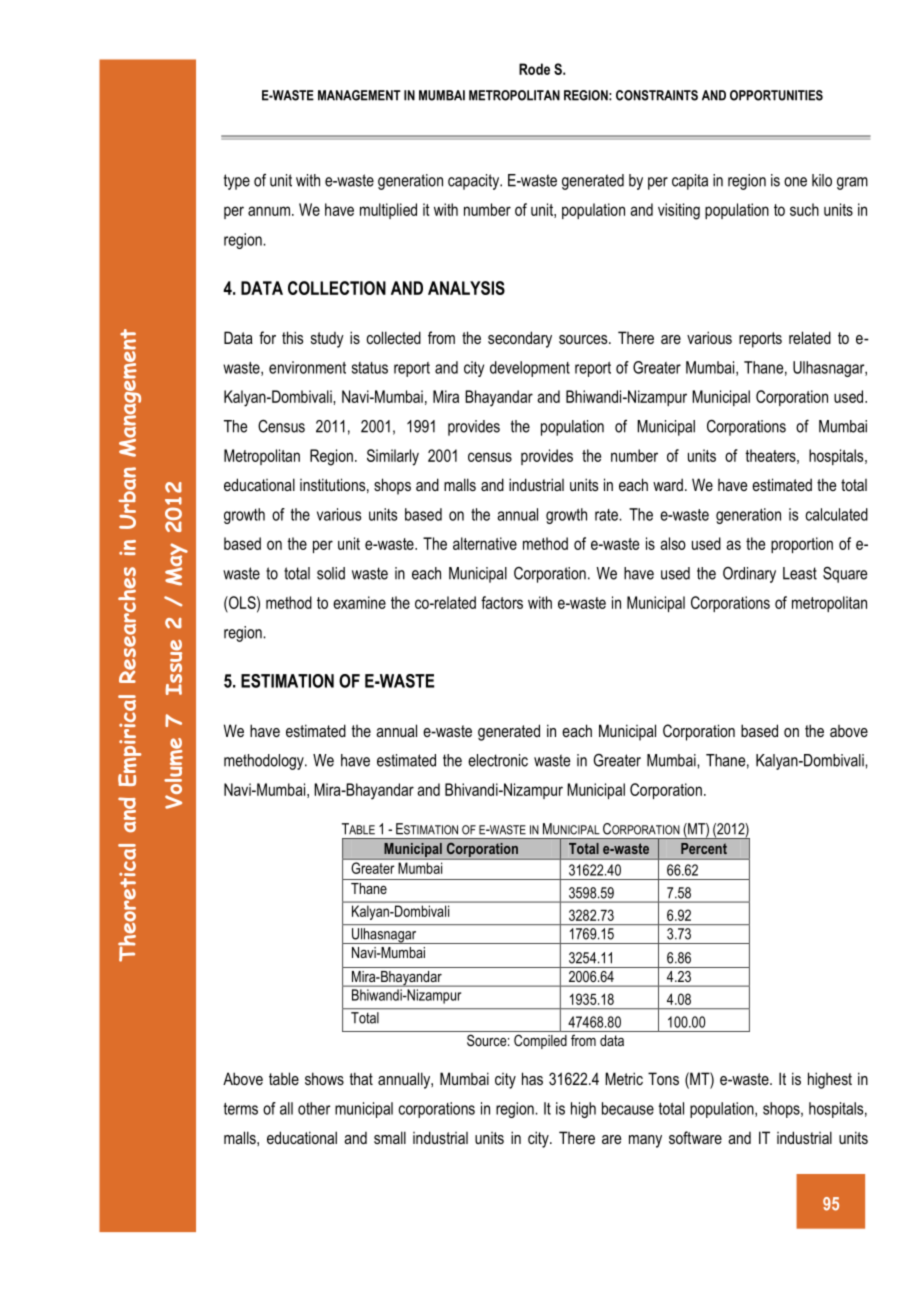 The image size is (924, 1307). I want to click on examine, so click(359, 602).
